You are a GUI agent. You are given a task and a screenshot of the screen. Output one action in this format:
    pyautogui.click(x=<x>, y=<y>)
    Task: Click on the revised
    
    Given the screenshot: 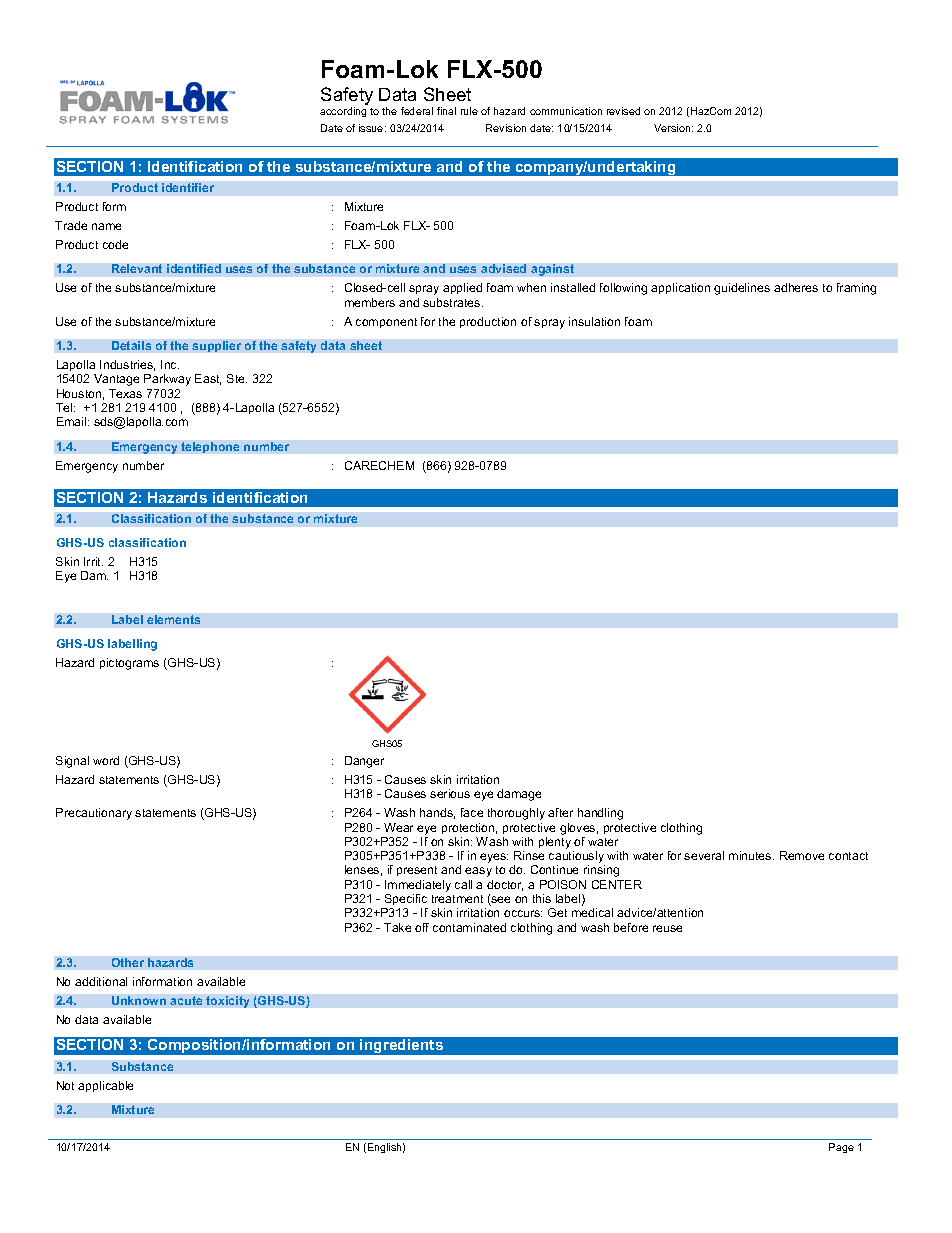 What is the action you would take?
    pyautogui.click(x=623, y=111)
